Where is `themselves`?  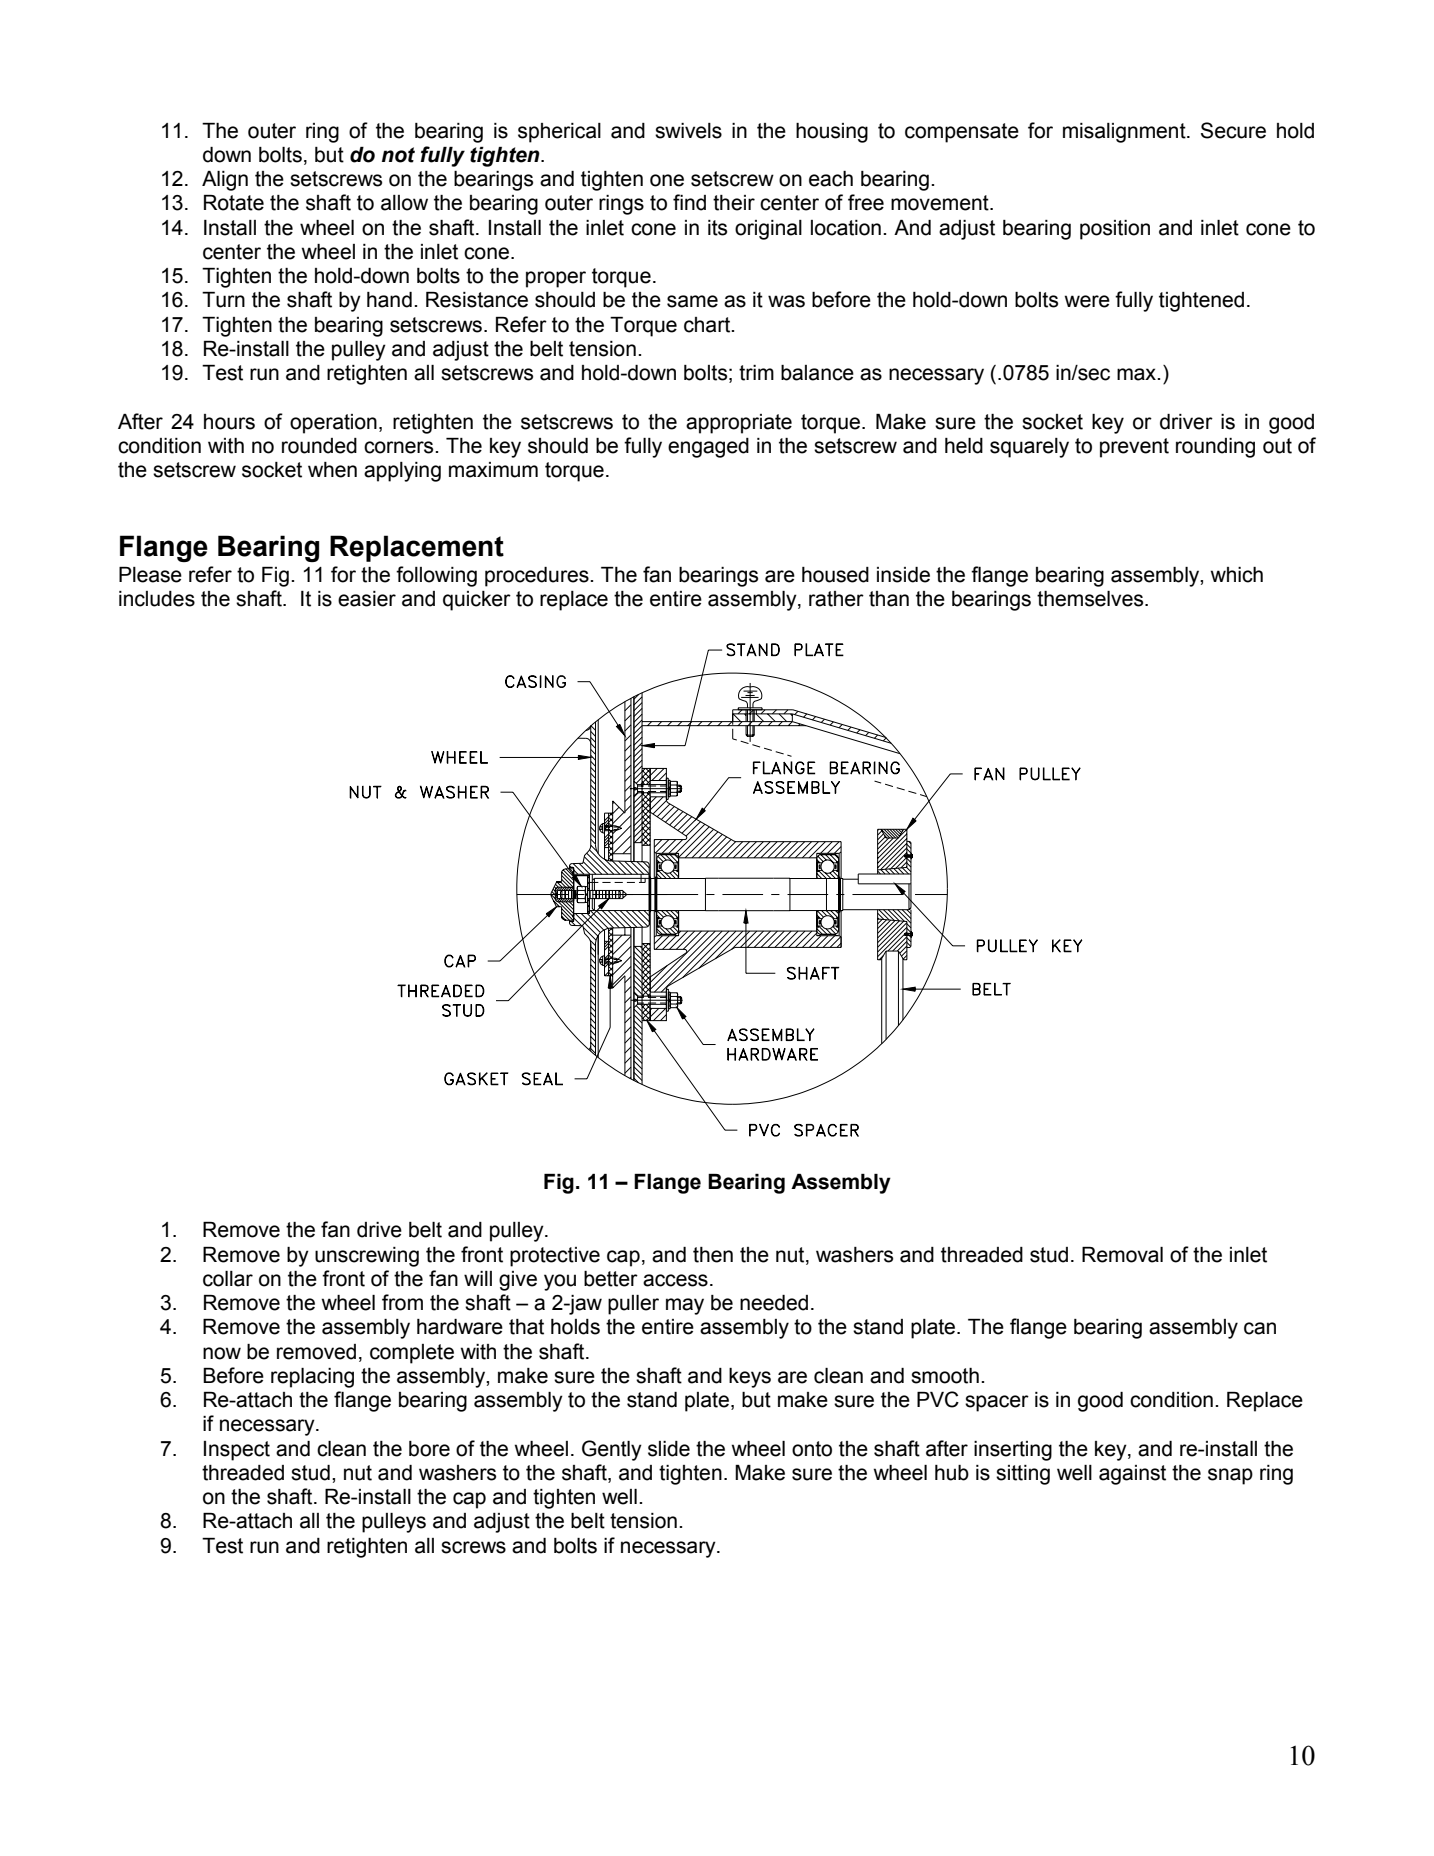
themselves is located at coordinates (1091, 599).
